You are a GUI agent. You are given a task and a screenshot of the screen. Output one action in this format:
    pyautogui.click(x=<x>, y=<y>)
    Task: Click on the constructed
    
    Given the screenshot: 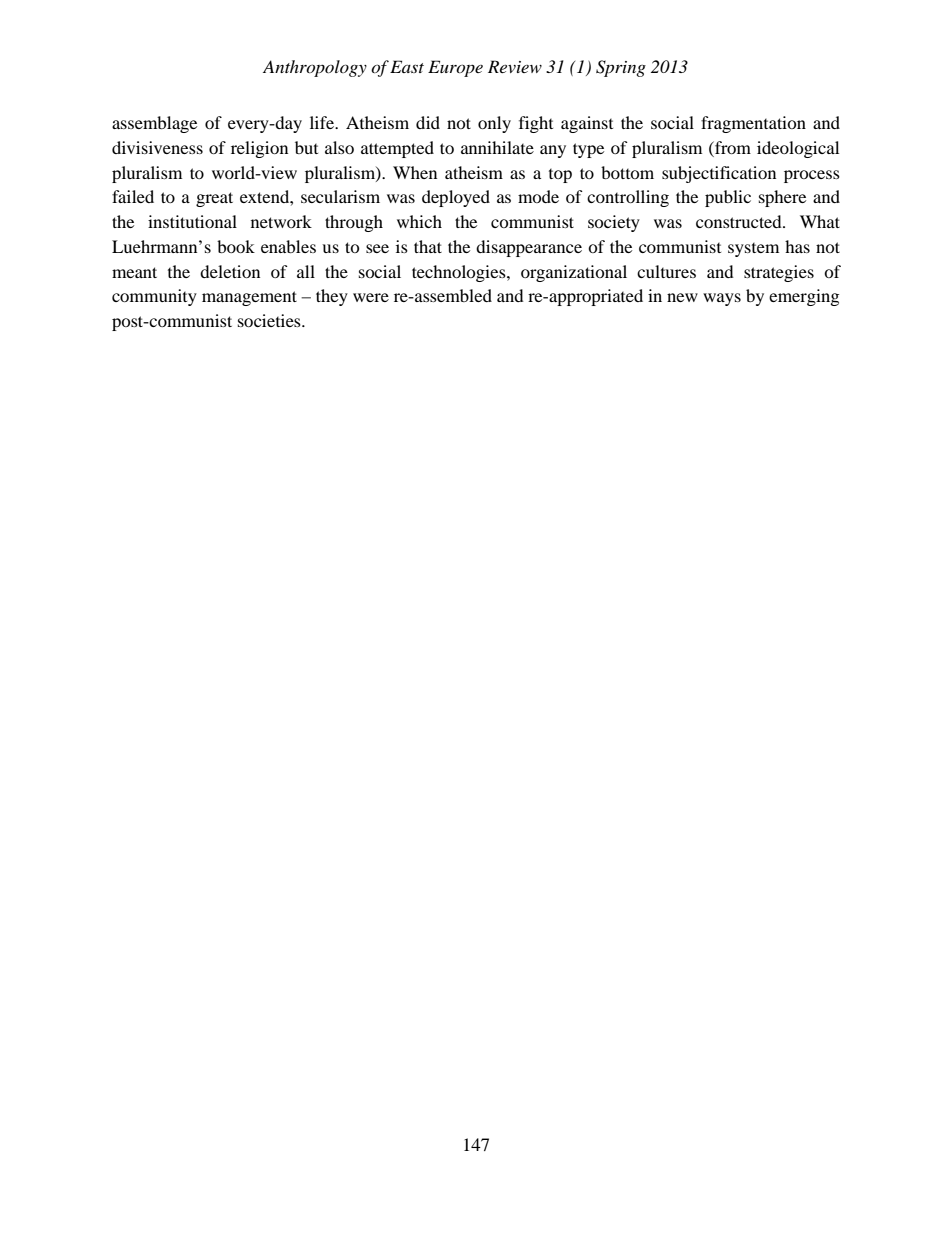 What is the action you would take?
    pyautogui.click(x=740, y=221)
